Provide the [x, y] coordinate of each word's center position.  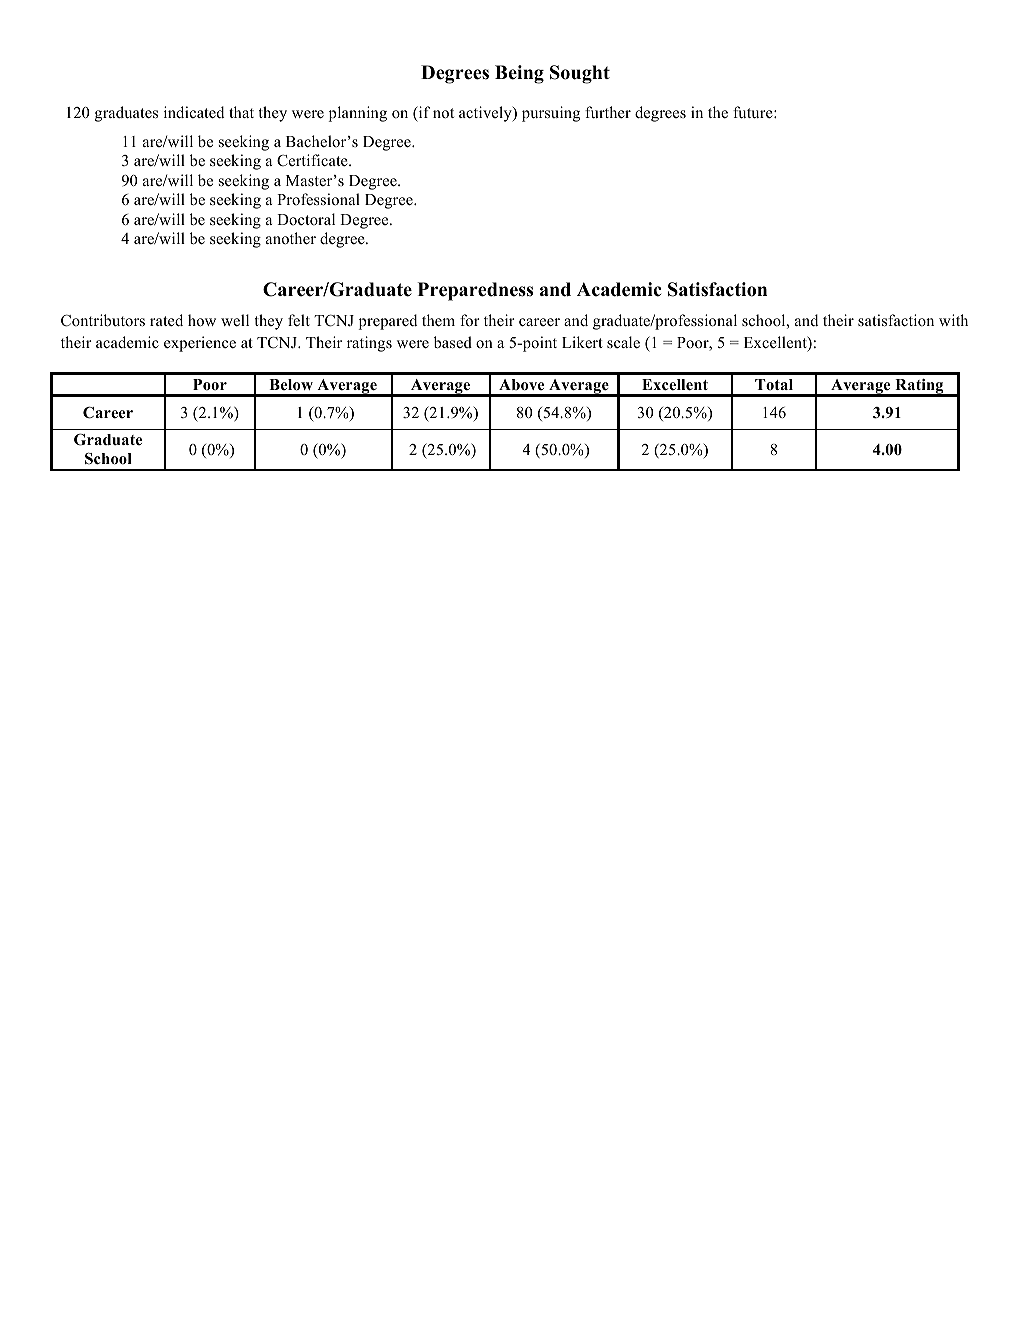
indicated [194, 112]
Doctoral [306, 219]
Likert [582, 342]
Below [291, 385]
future [754, 112]
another [291, 238]
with [953, 320]
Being [519, 74]
